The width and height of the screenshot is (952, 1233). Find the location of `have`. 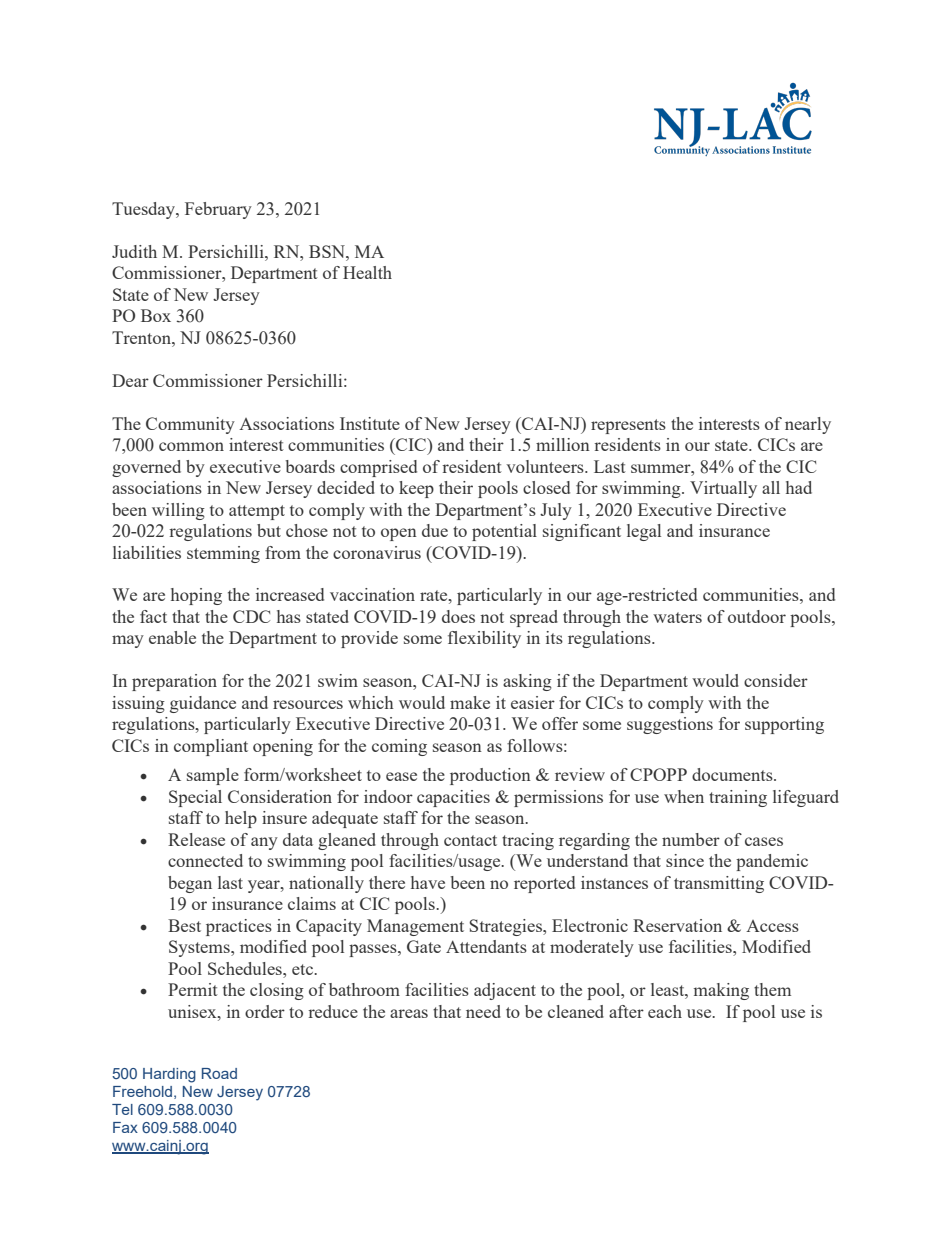

have is located at coordinates (428, 882).
